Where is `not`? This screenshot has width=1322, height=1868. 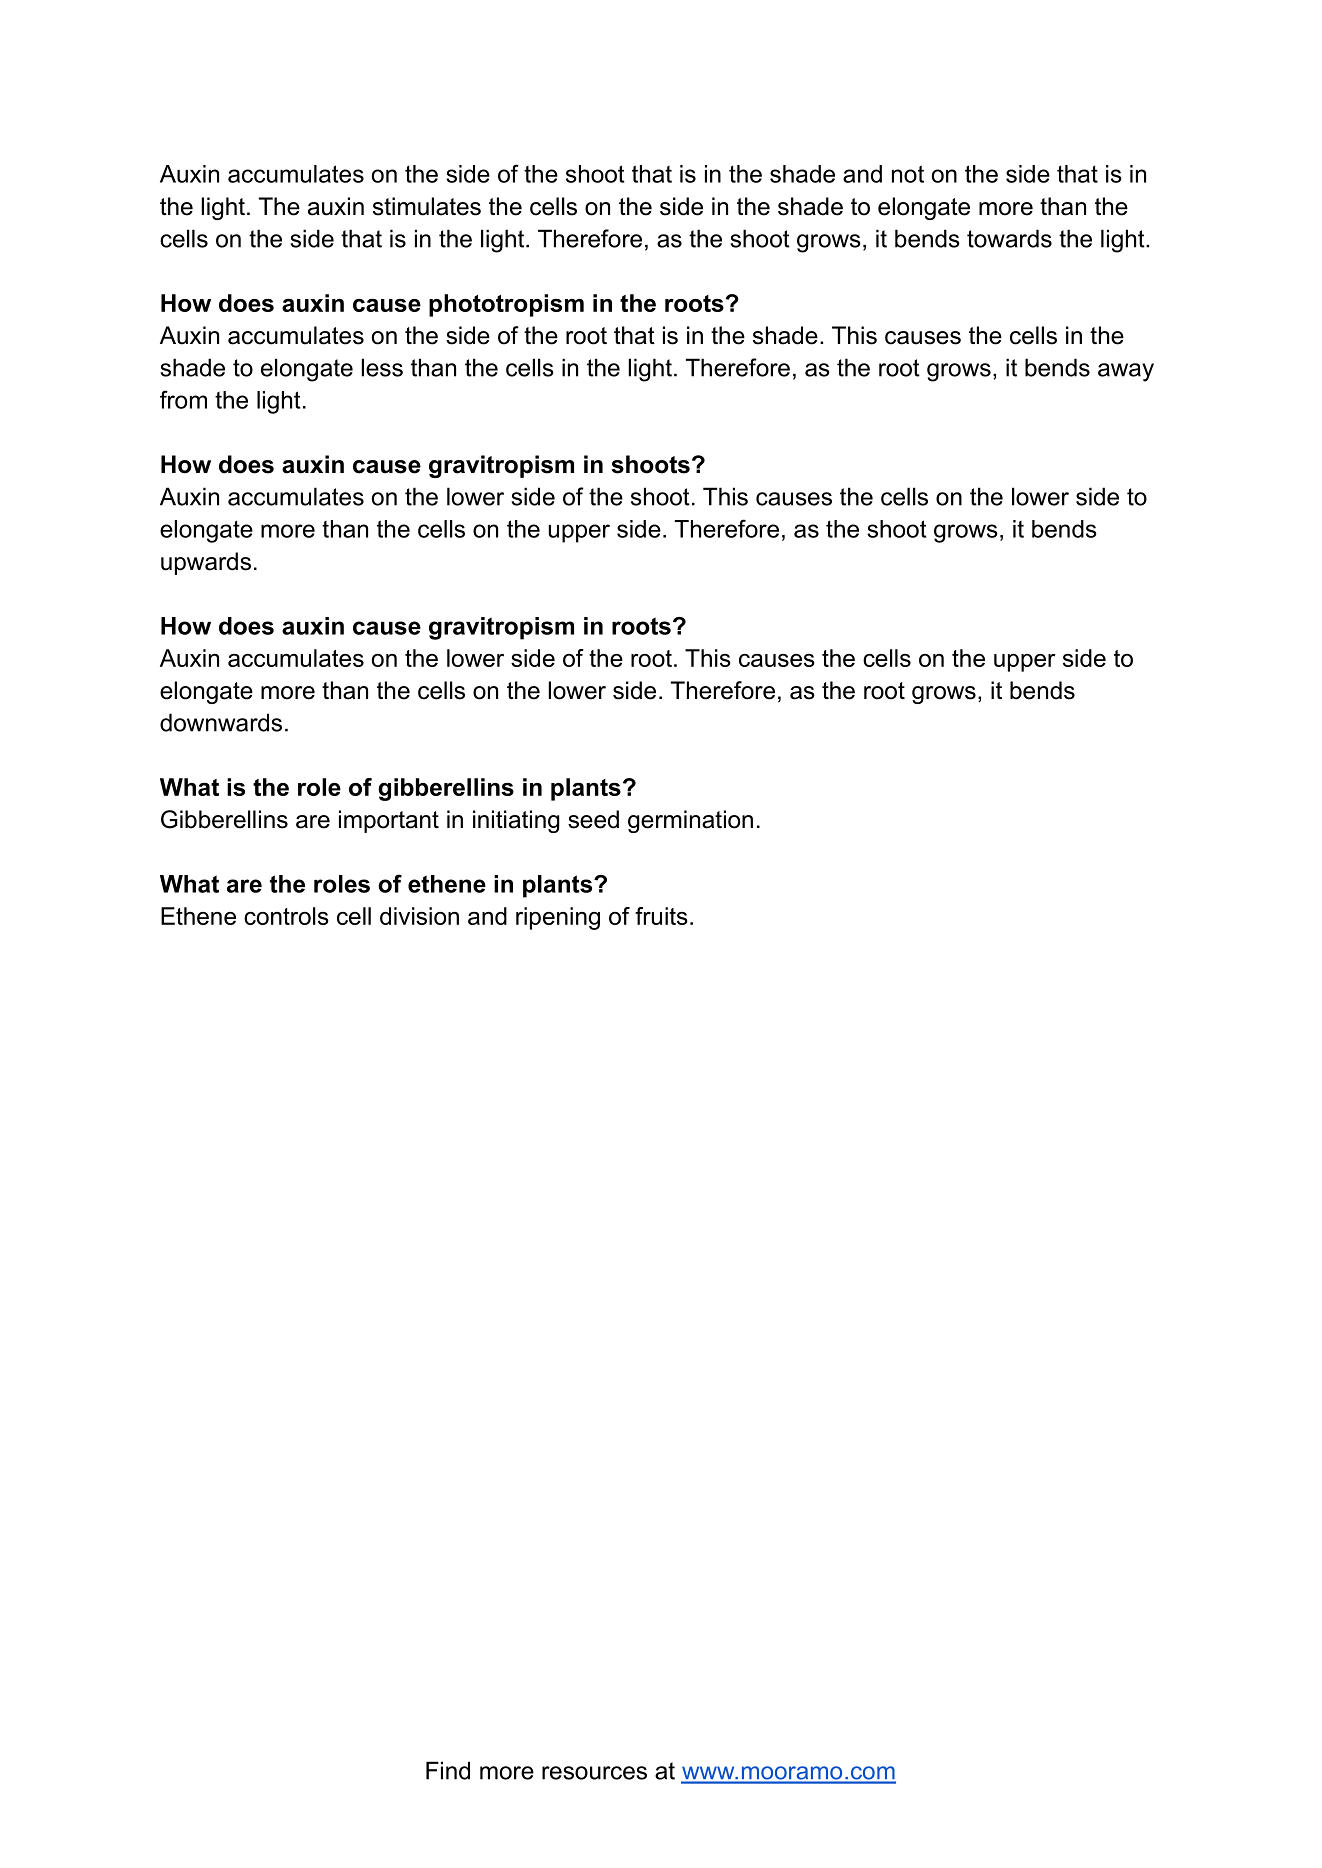 not is located at coordinates (908, 174).
